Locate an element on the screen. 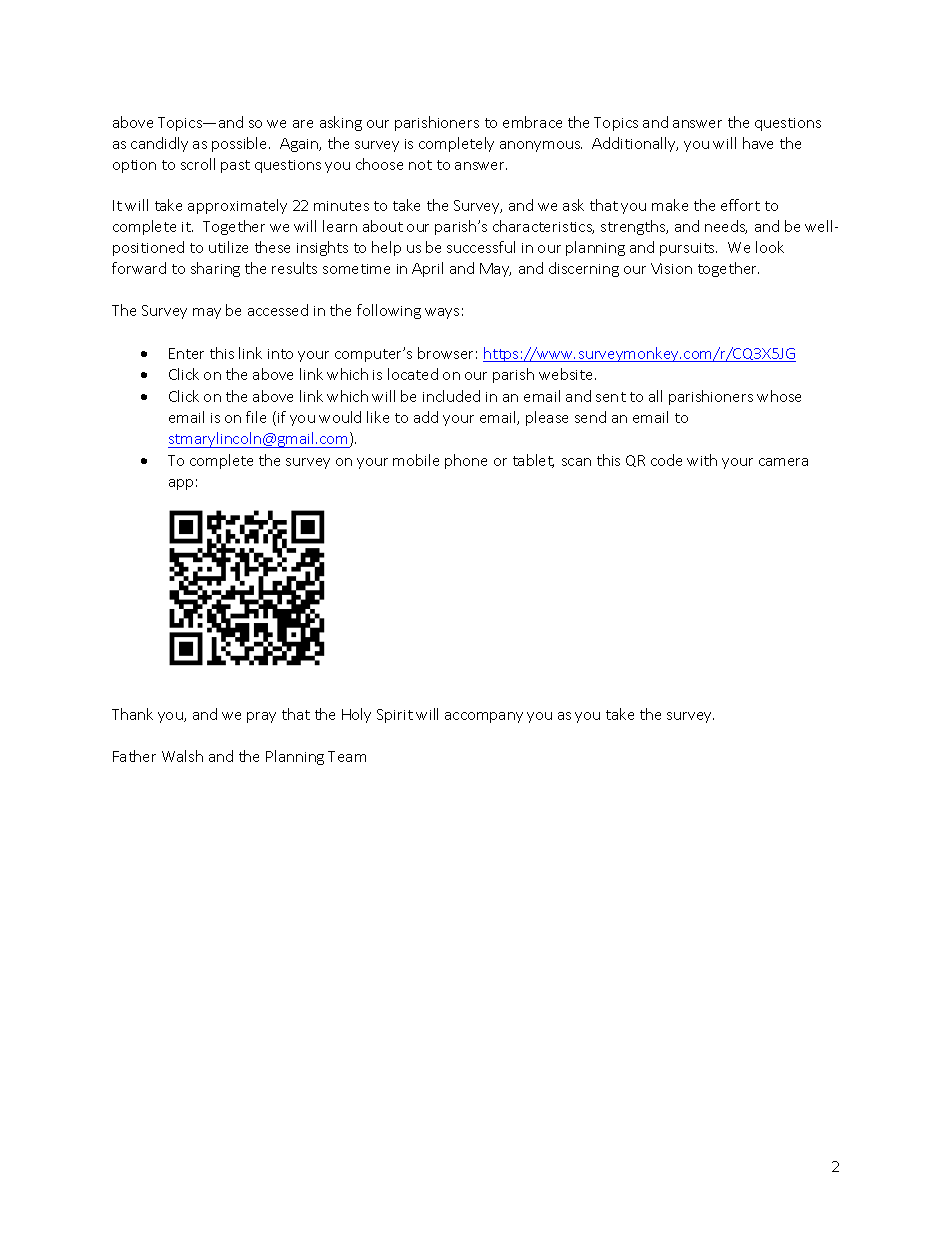  with is located at coordinates (702, 460).
